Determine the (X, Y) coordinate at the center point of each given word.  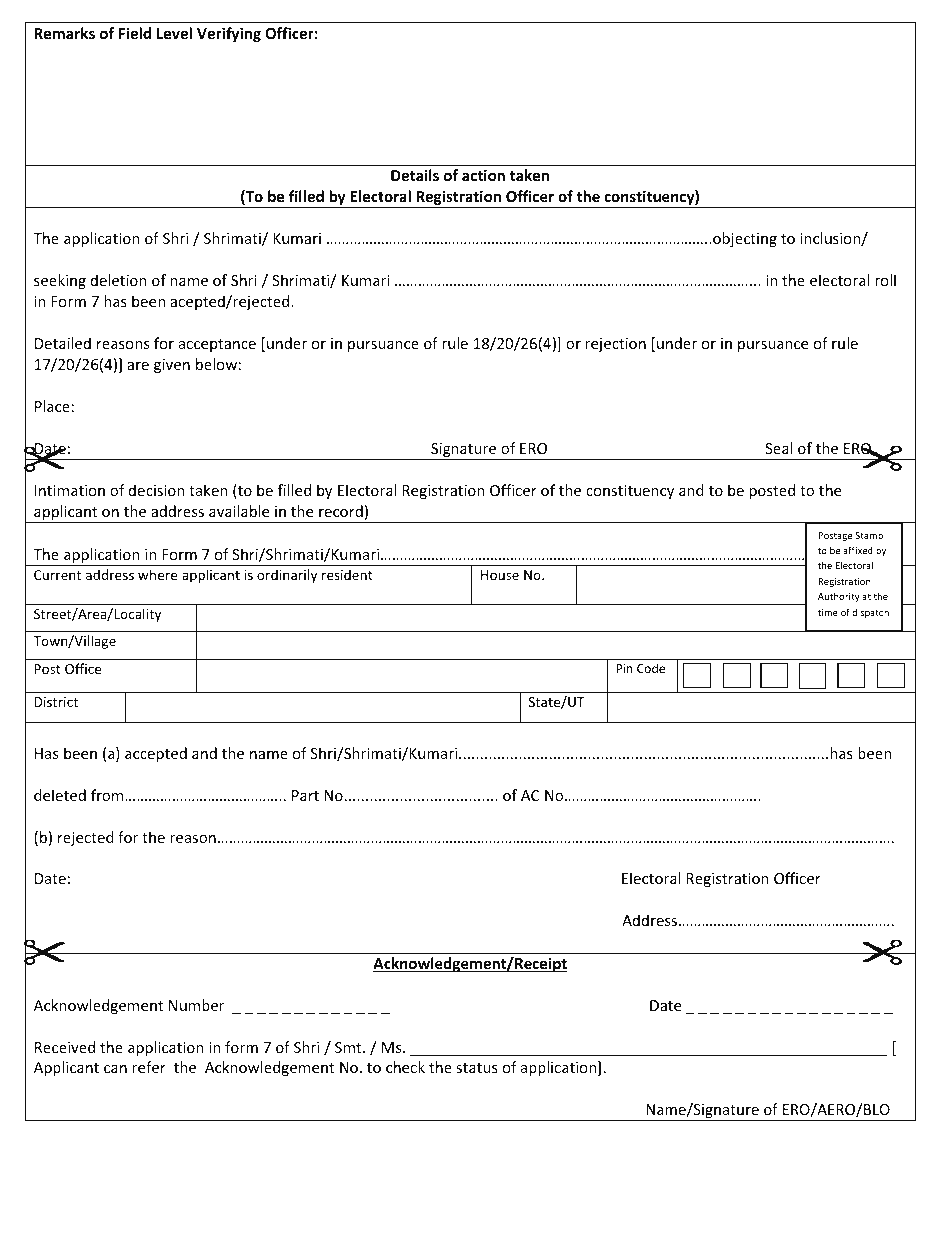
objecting (744, 239)
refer (149, 1067)
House (500, 575)
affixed (858, 550)
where (157, 574)
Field (135, 33)
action (483, 175)
